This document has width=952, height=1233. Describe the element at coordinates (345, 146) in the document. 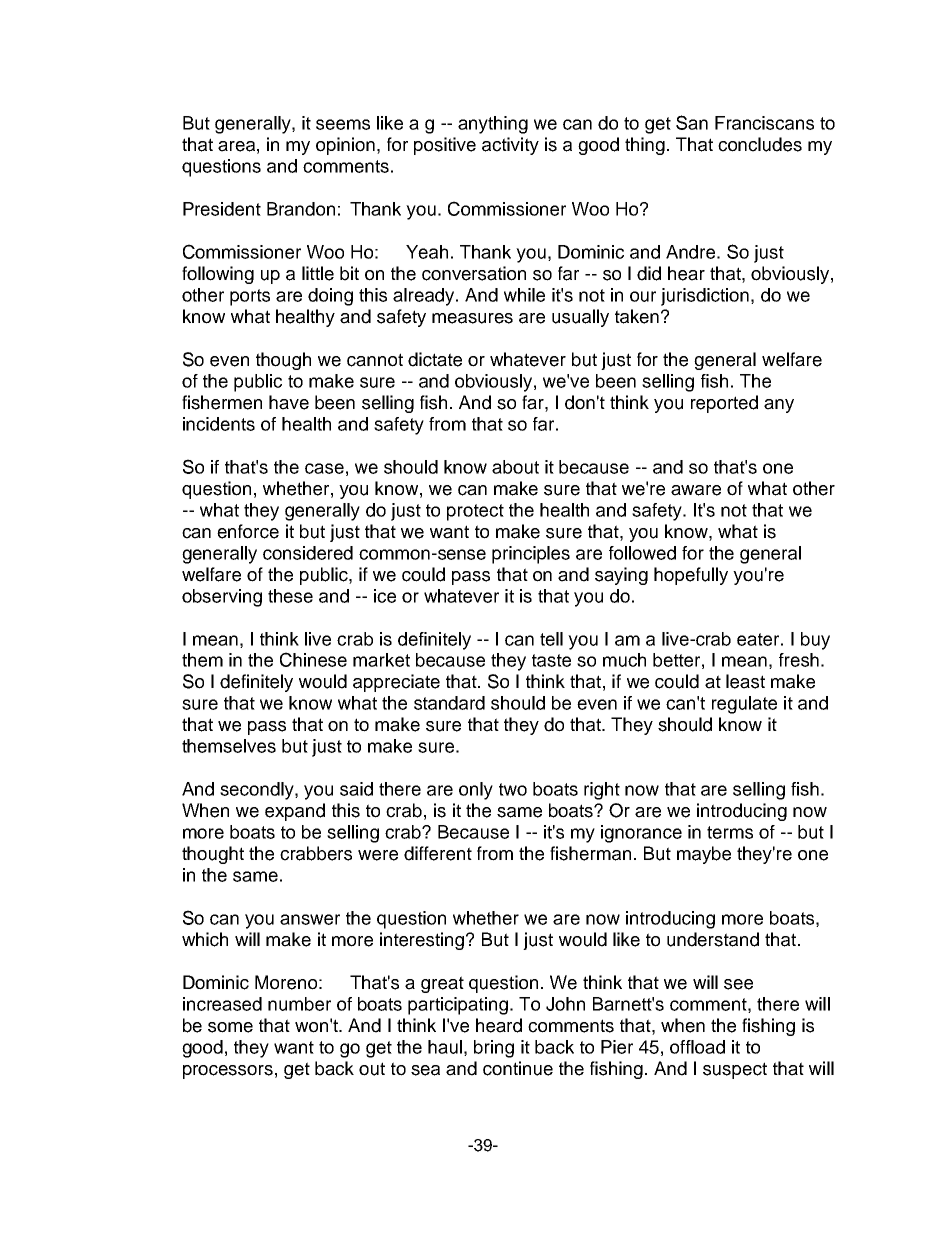

I see `opinion` at that location.
